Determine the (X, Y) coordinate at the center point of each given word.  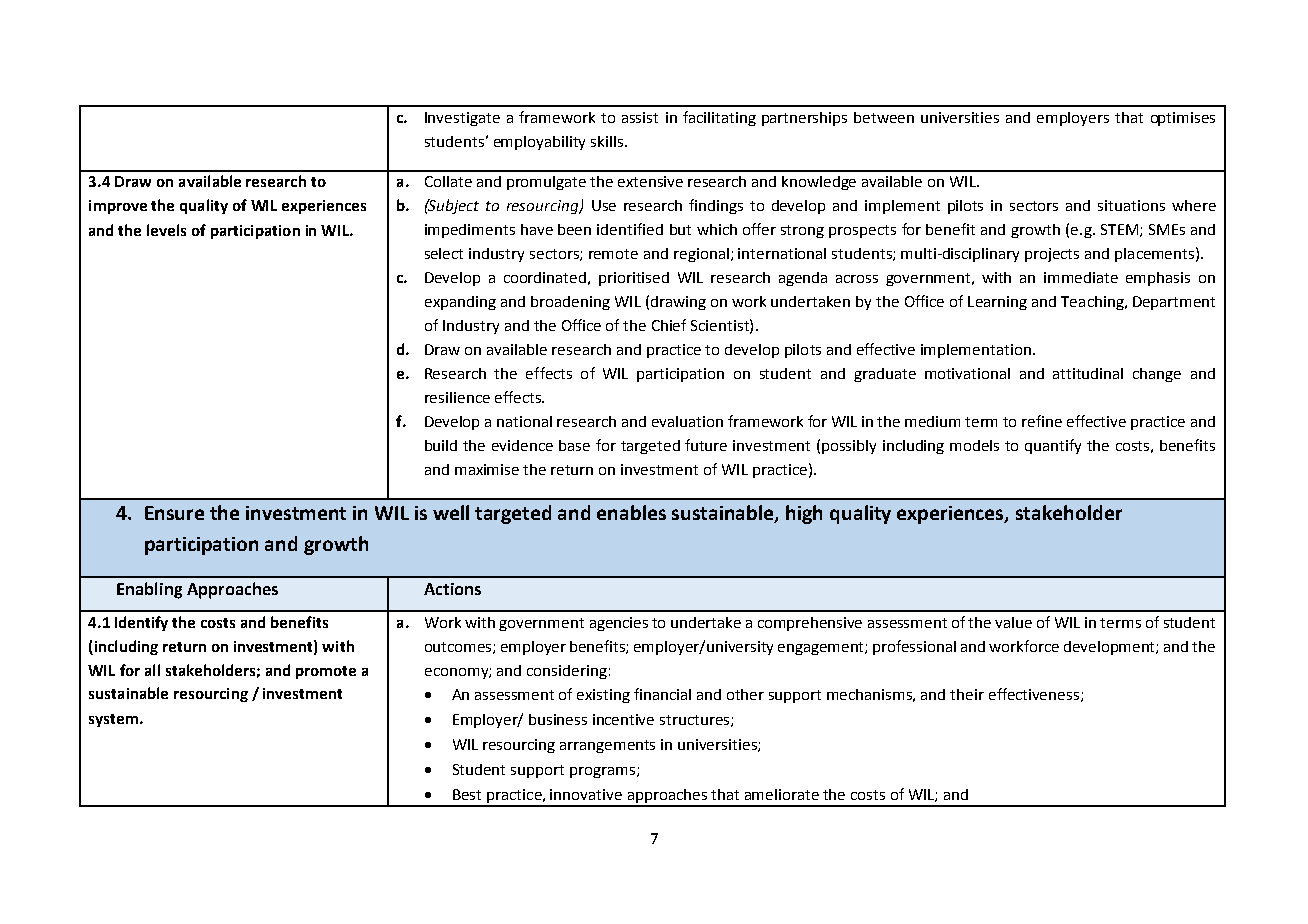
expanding (460, 303)
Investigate (462, 119)
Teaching (1093, 303)
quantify (1053, 446)
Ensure (174, 513)
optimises (1183, 119)
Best (467, 794)
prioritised (634, 279)
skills (607, 141)
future (706, 445)
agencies (619, 624)
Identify (141, 623)
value (1013, 622)
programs (602, 772)
